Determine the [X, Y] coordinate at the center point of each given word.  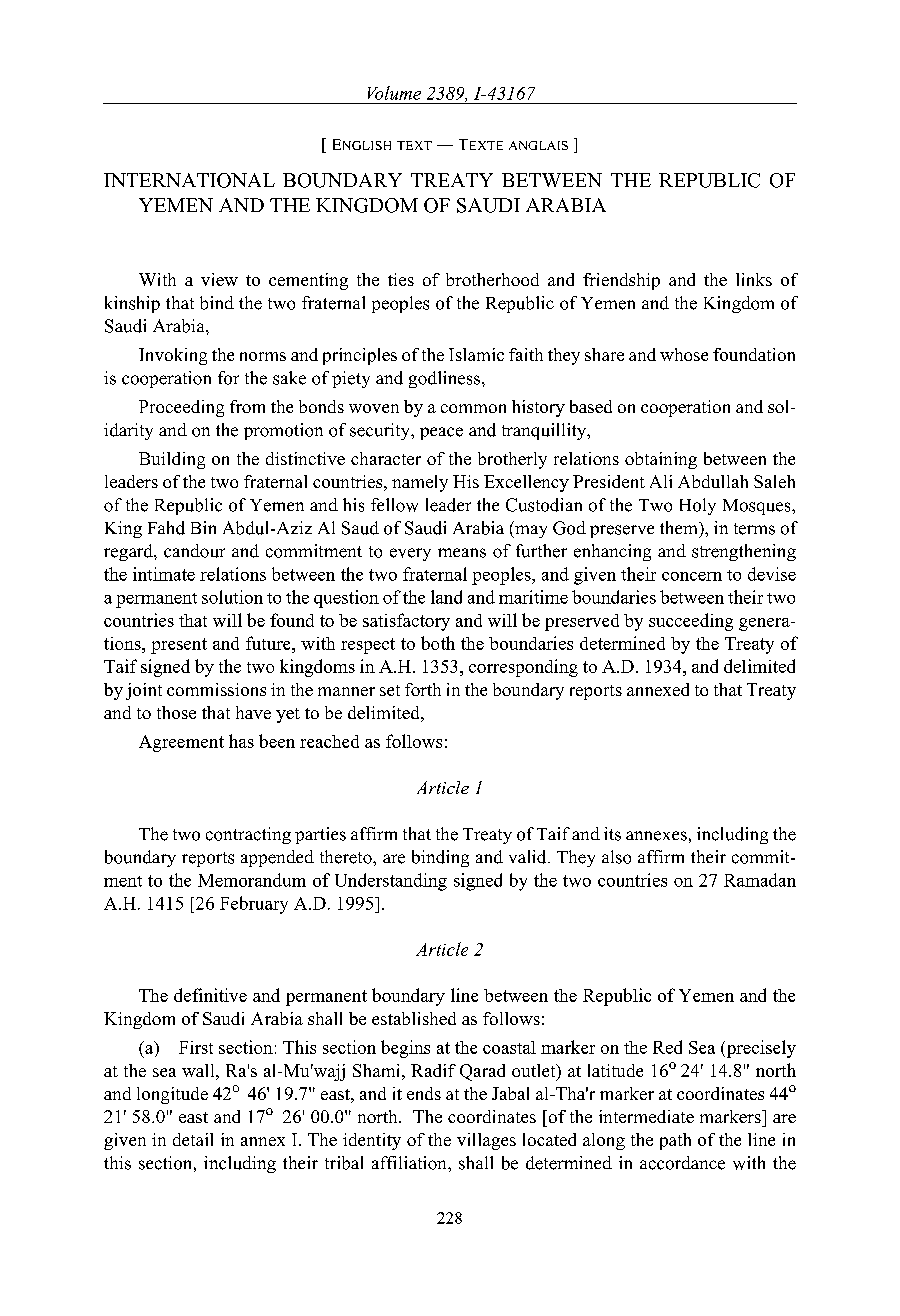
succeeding [691, 622]
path [675, 1141]
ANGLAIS [538, 145]
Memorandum [252, 880]
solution [232, 597]
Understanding [391, 882]
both [438, 643]
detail [193, 1139]
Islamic [476, 354]
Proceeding [181, 408]
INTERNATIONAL [189, 180]
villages [486, 1141]
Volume [394, 93]
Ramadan [760, 880]
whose [684, 354]
